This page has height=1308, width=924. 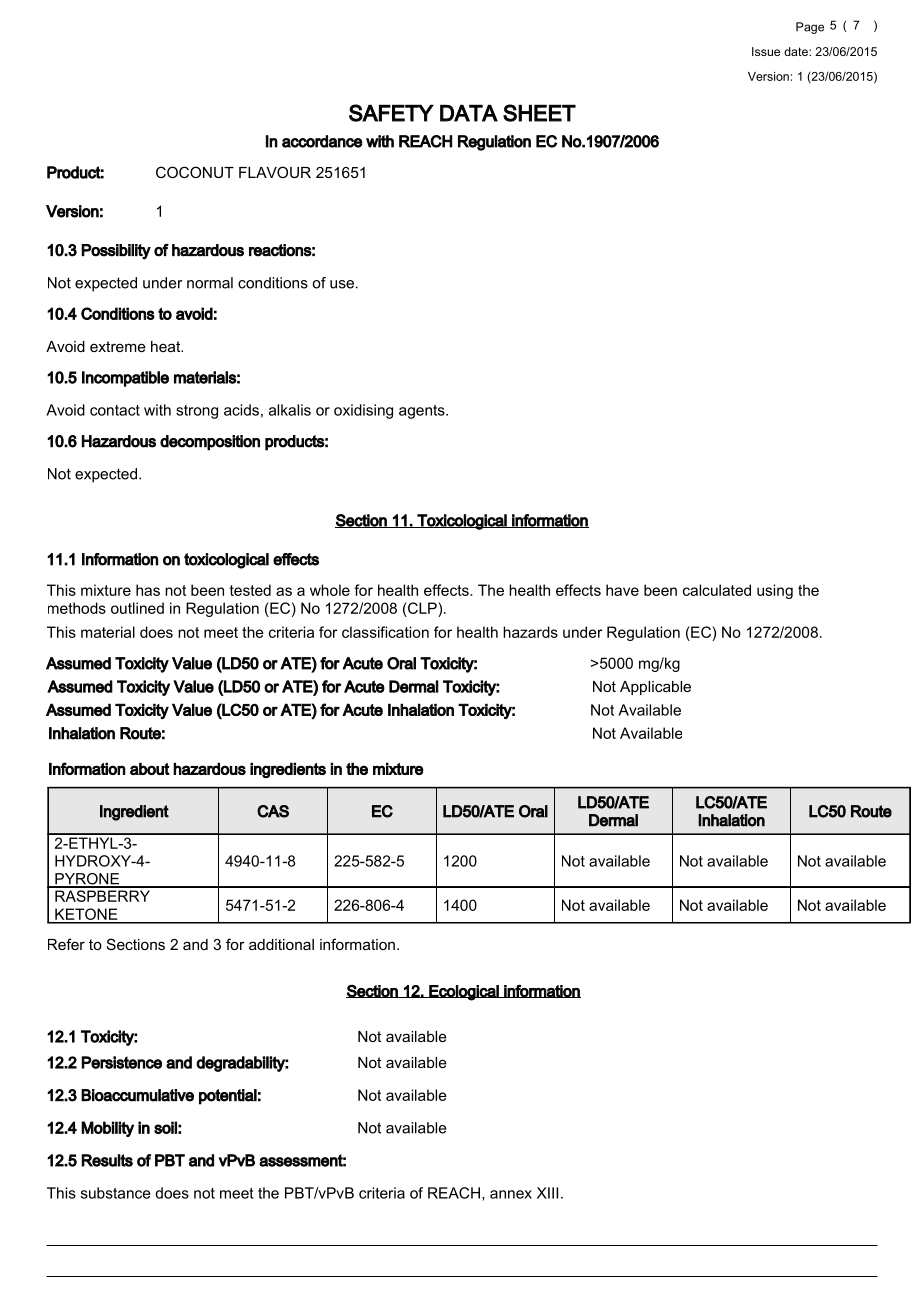 What do you see at coordinates (469, 113) in the page?
I see `DATA` at bounding box center [469, 113].
